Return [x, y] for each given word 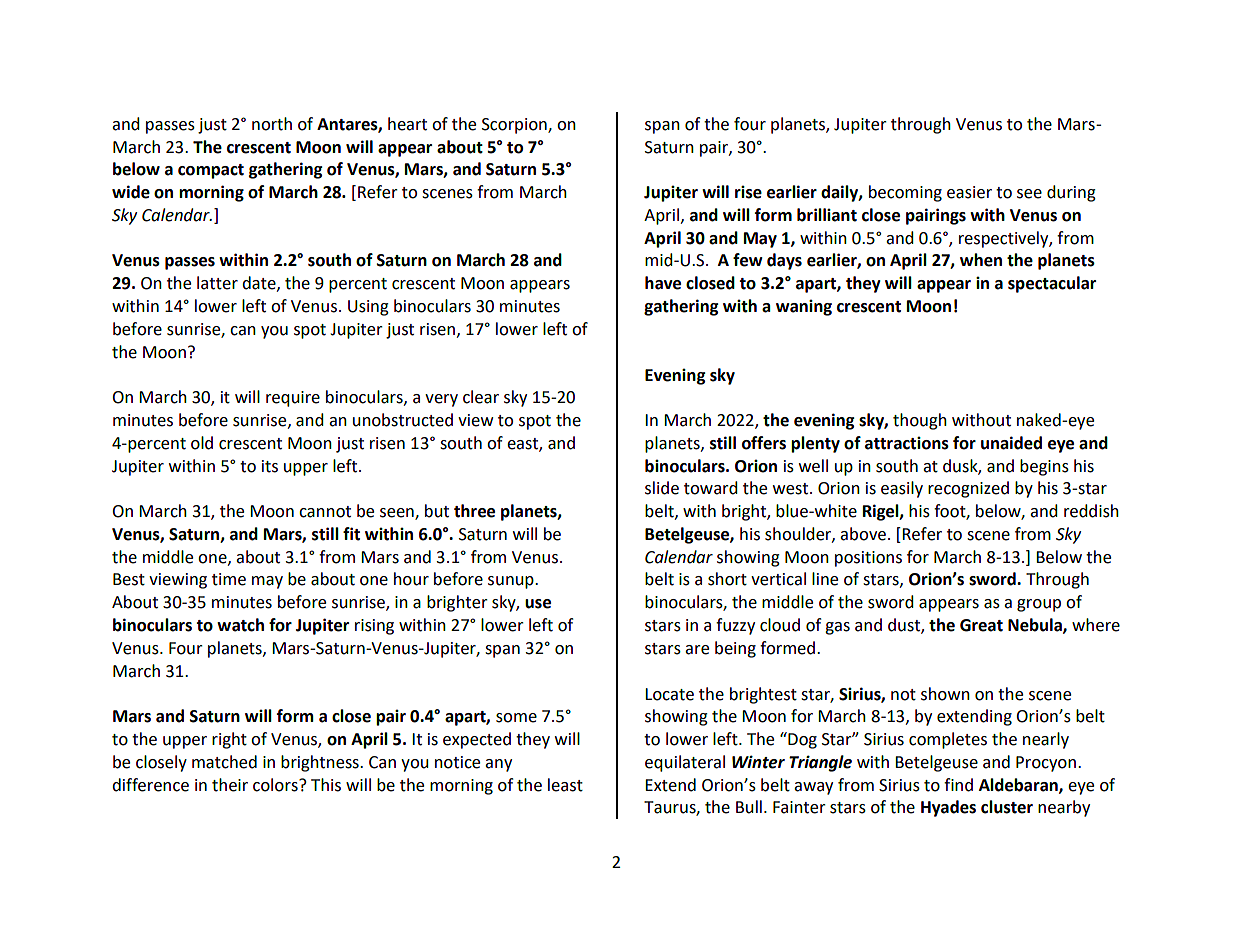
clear [481, 397]
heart [407, 124]
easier [969, 192]
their [230, 785]
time [229, 579]
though [920, 421]
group [1039, 605]
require [293, 399]
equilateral [685, 763]
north [272, 124]
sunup [512, 582]
